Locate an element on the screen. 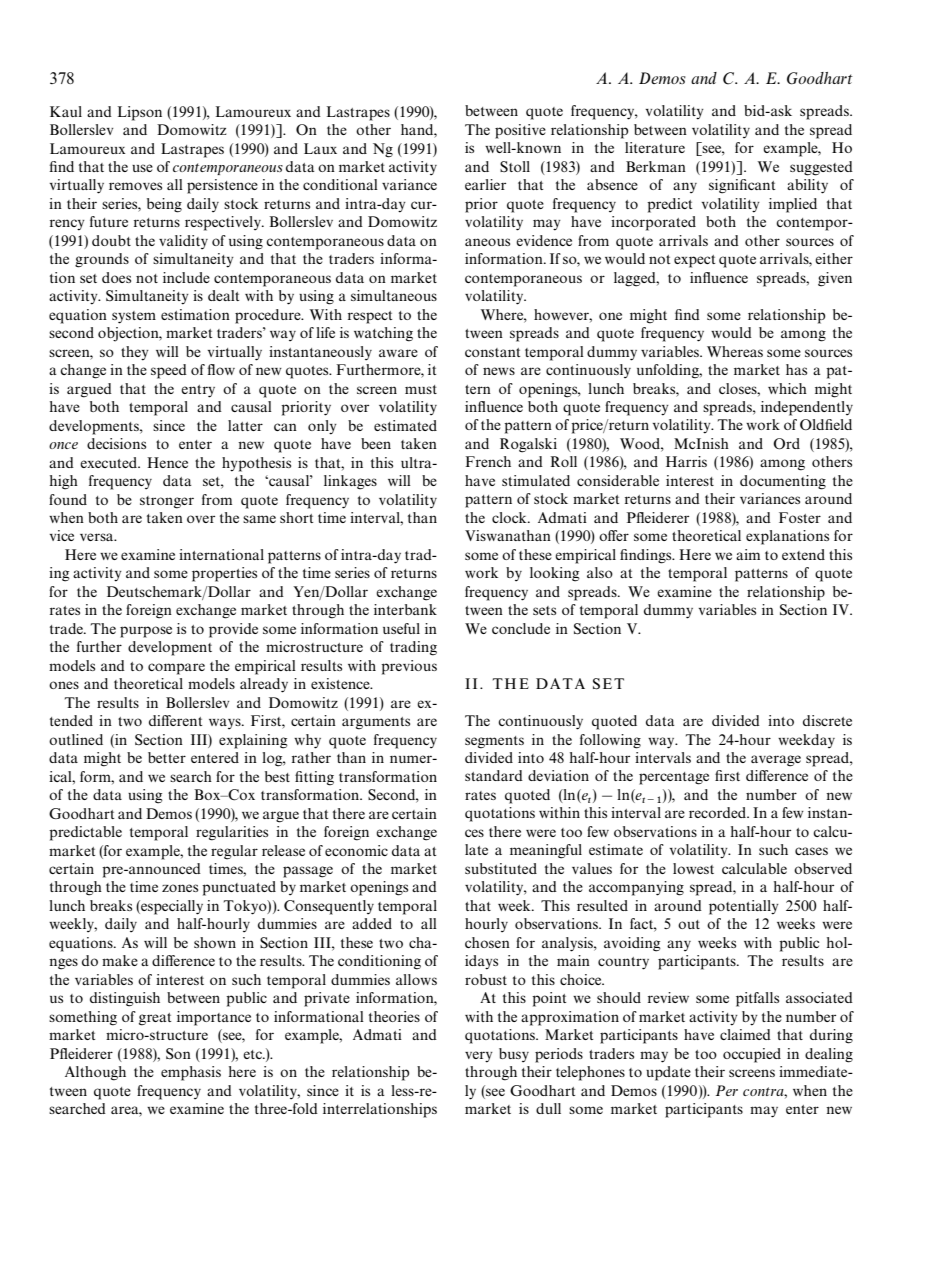 Image resolution: width=952 pixels, height=1280 pixels. occupied is located at coordinates (752, 1055).
